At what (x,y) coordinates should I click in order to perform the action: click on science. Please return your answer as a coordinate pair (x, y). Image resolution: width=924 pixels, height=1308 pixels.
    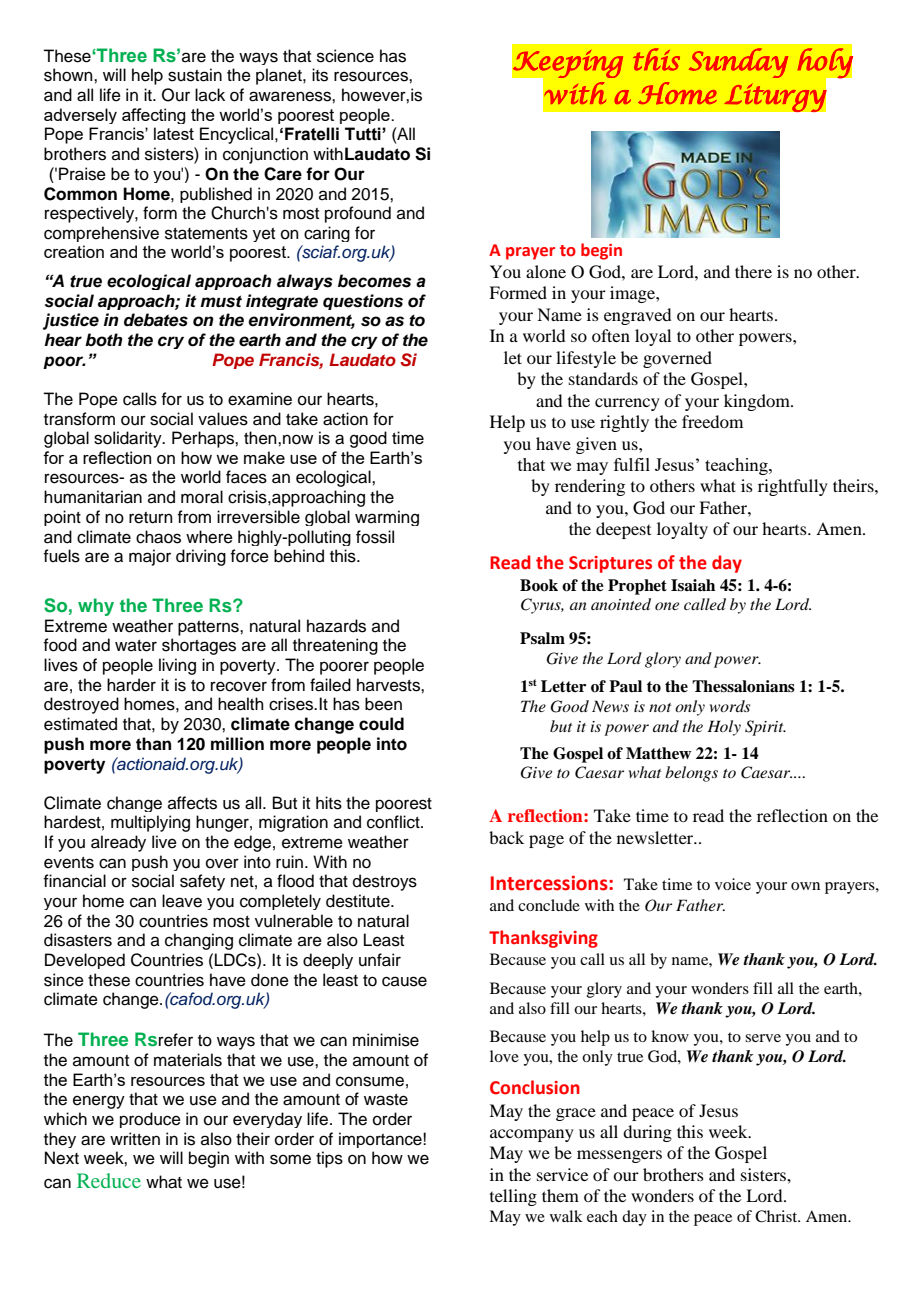
    Looking at the image, I should click on (345, 56).
